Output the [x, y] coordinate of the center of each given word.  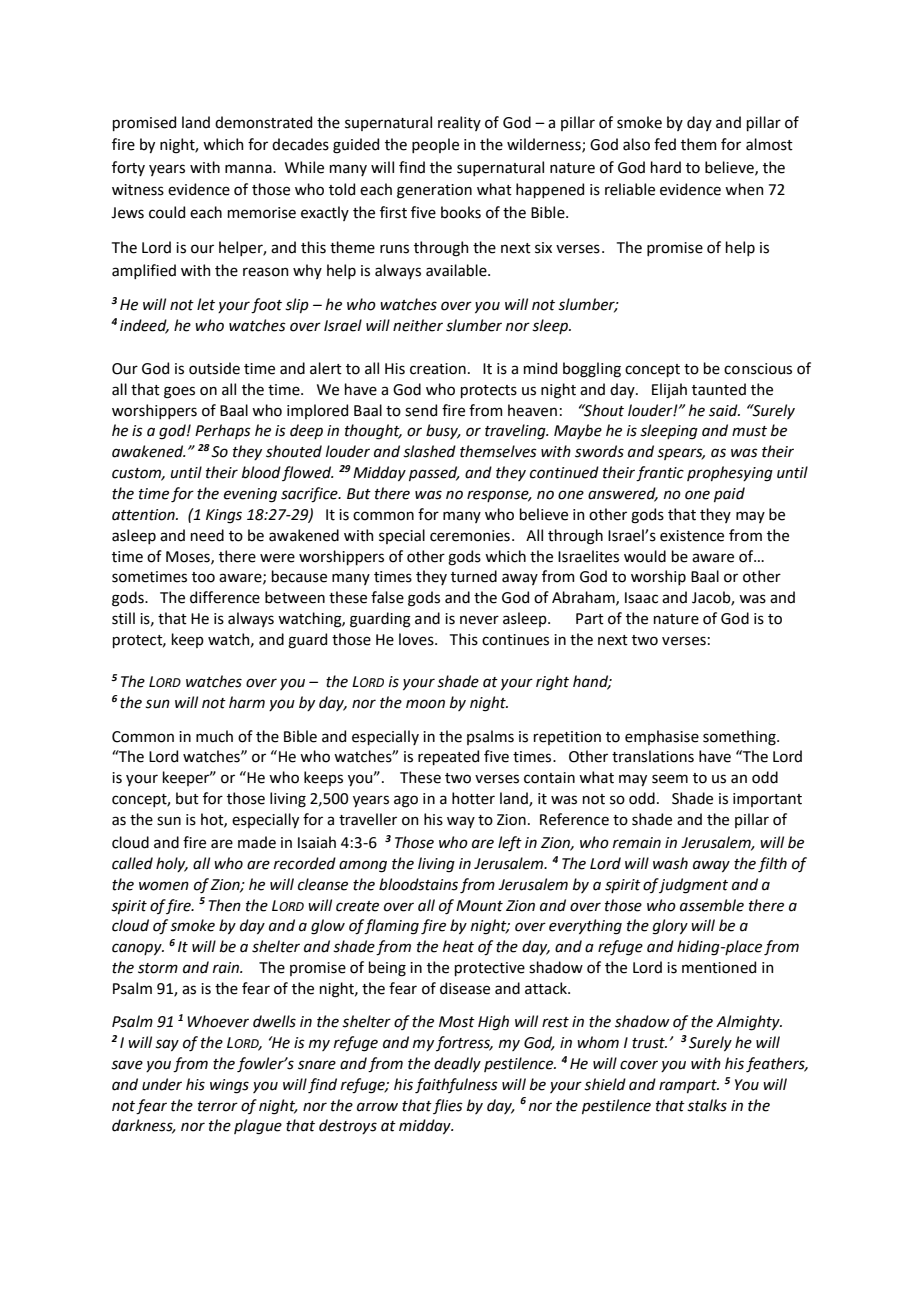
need [207, 535]
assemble [712, 905]
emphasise [662, 737]
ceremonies [470, 536]
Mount [479, 906]
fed [665, 144]
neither [418, 325]
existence [692, 536]
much [214, 736]
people [435, 145]
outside [214, 368]
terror [218, 1106]
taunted [719, 389]
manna [249, 169]
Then [225, 905]
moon [425, 704]
